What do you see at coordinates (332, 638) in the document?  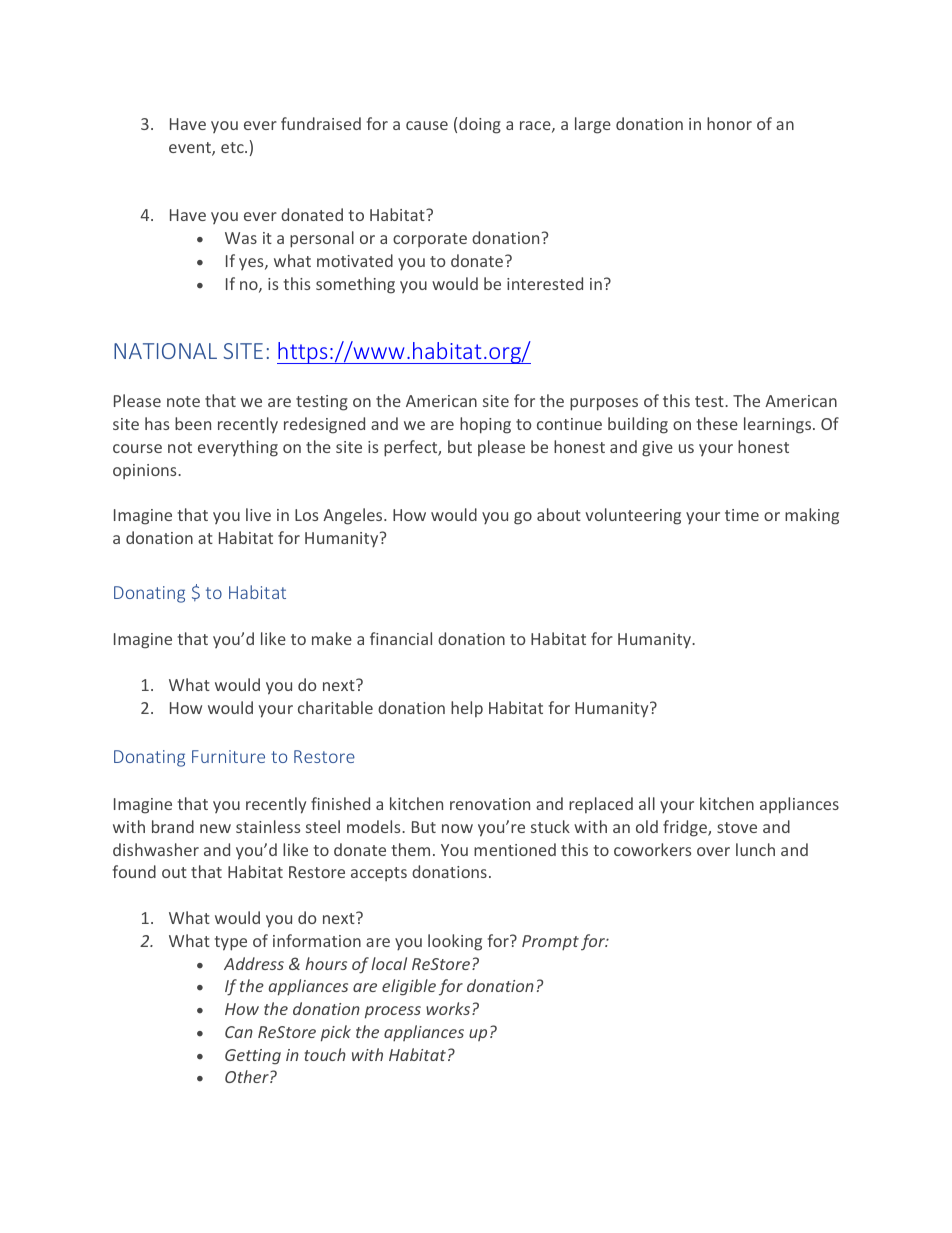 I see `make` at bounding box center [332, 638].
